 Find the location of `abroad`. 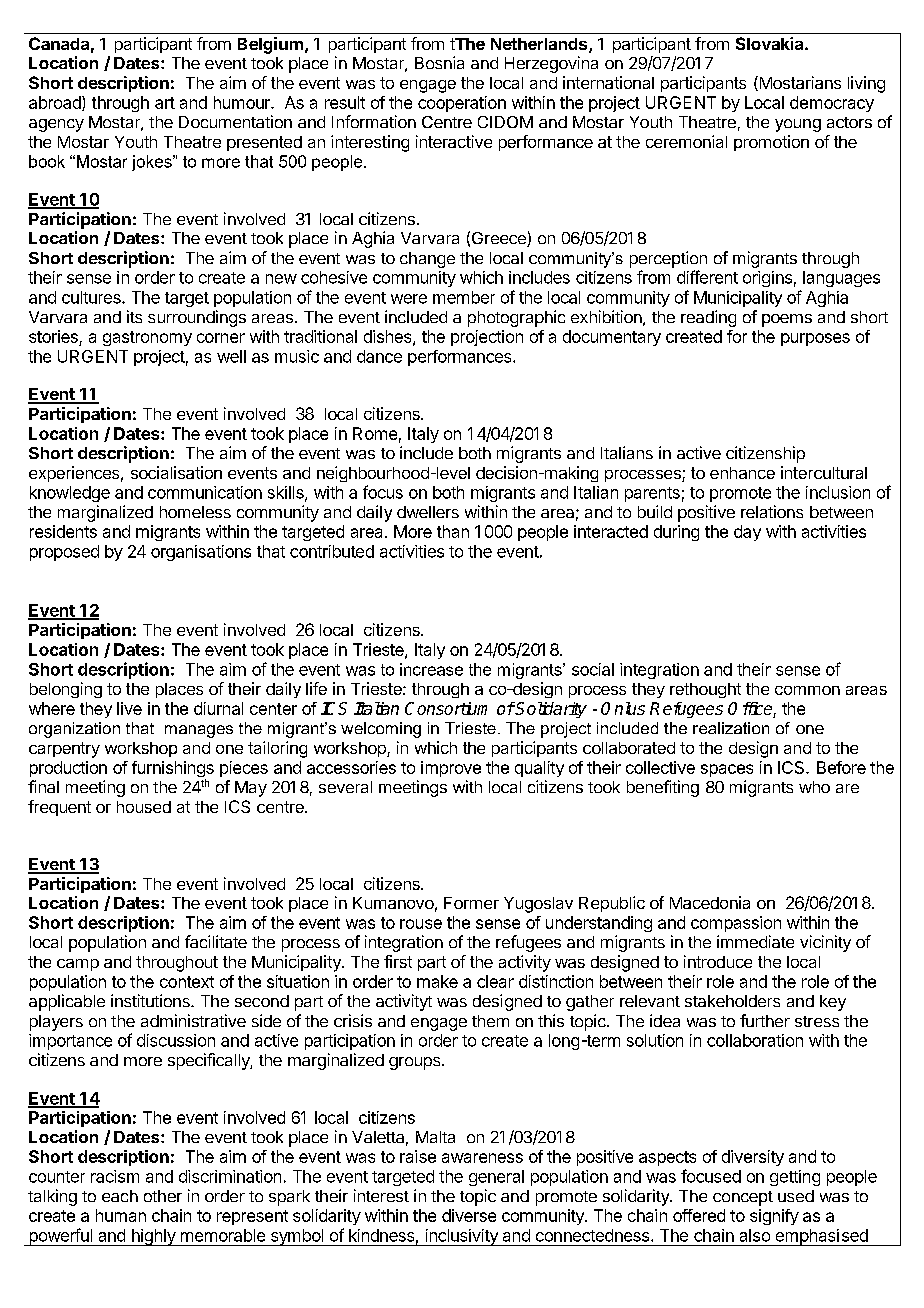

abroad is located at coordinates (56, 103).
